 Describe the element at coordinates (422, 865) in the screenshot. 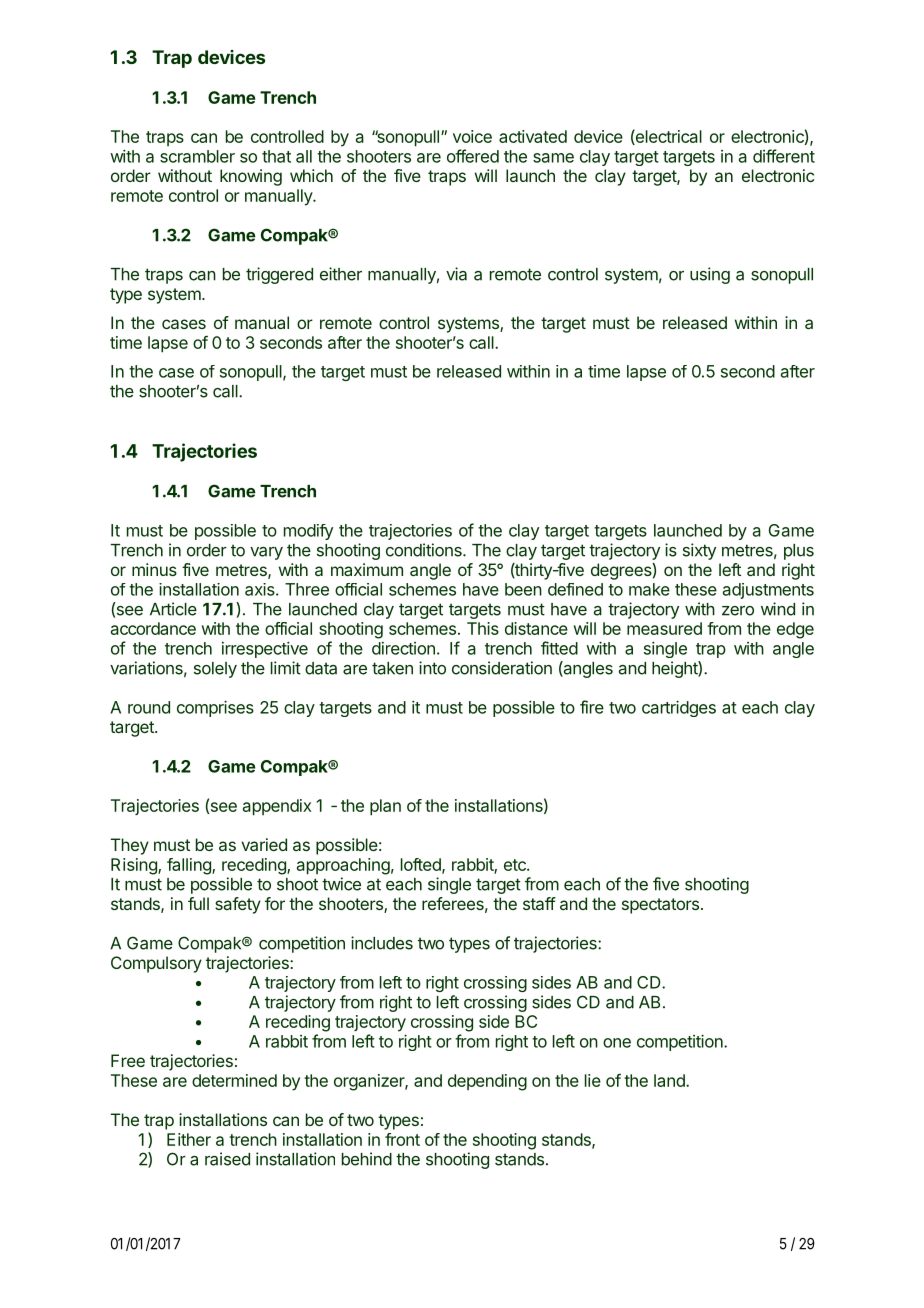

I see `lofted` at that location.
